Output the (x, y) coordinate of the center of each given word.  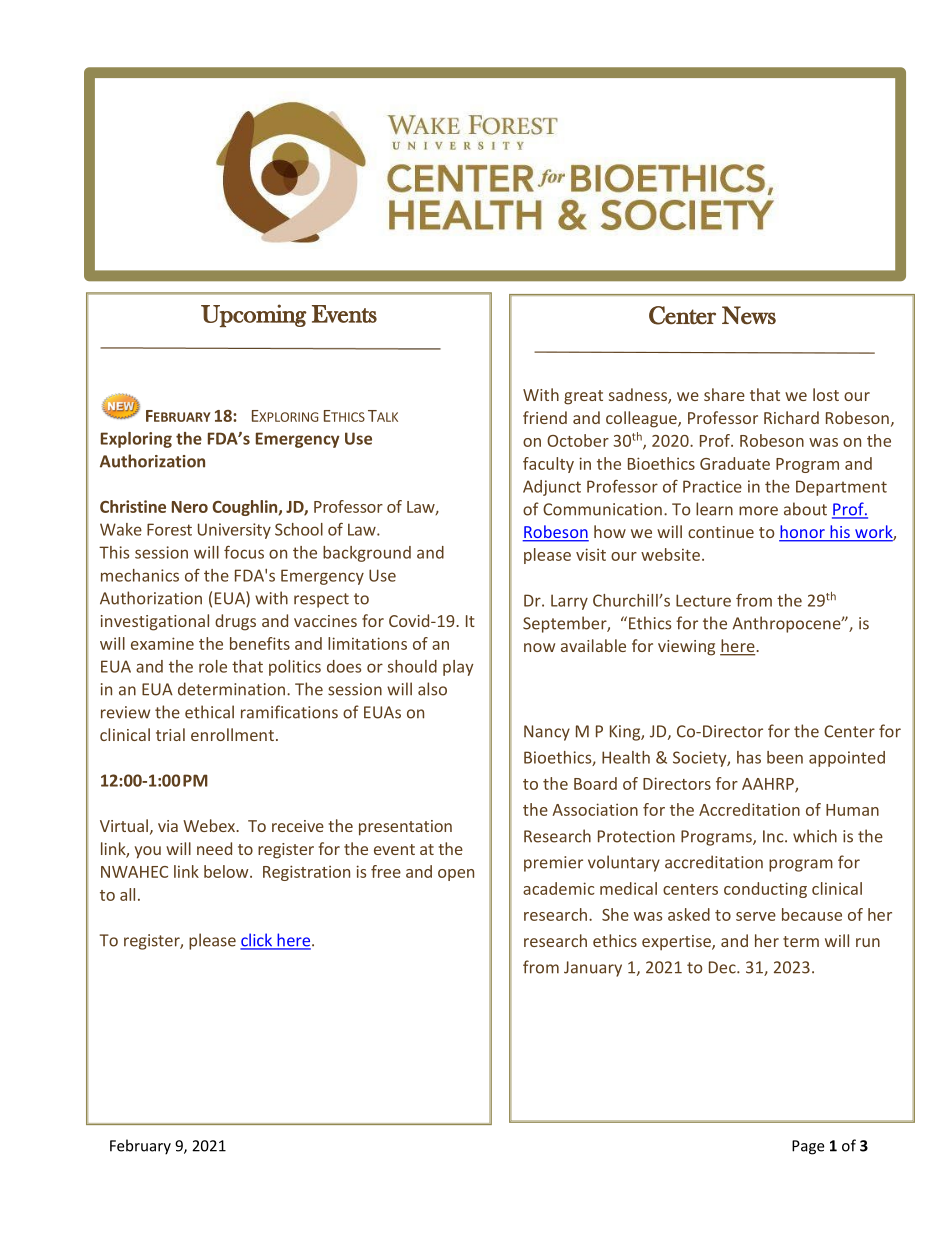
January (593, 969)
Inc (774, 836)
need (214, 848)
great (583, 397)
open (456, 875)
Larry (569, 602)
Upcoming (254, 315)
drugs (235, 622)
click (257, 941)
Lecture (703, 600)
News (749, 315)
